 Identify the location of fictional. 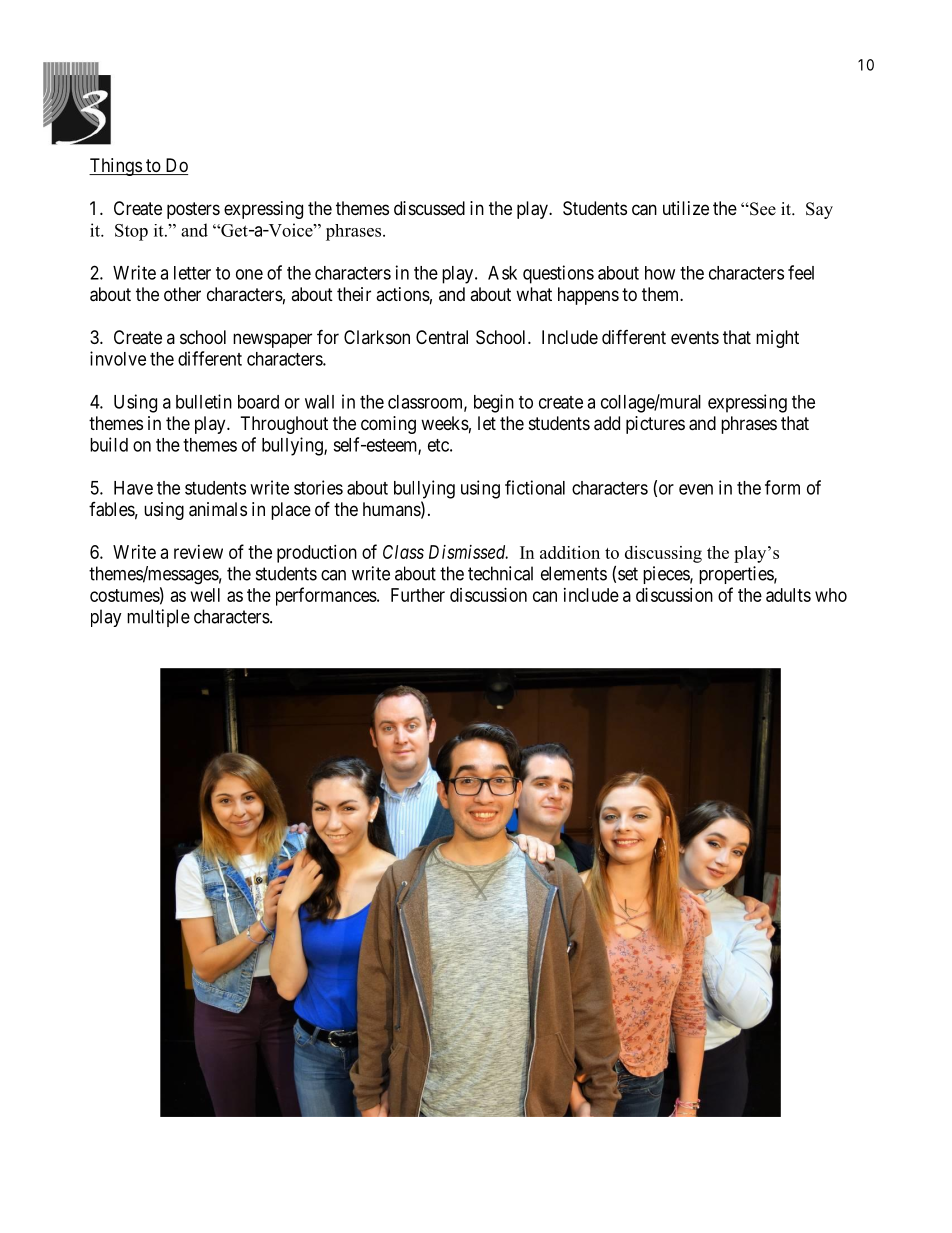
(535, 487).
